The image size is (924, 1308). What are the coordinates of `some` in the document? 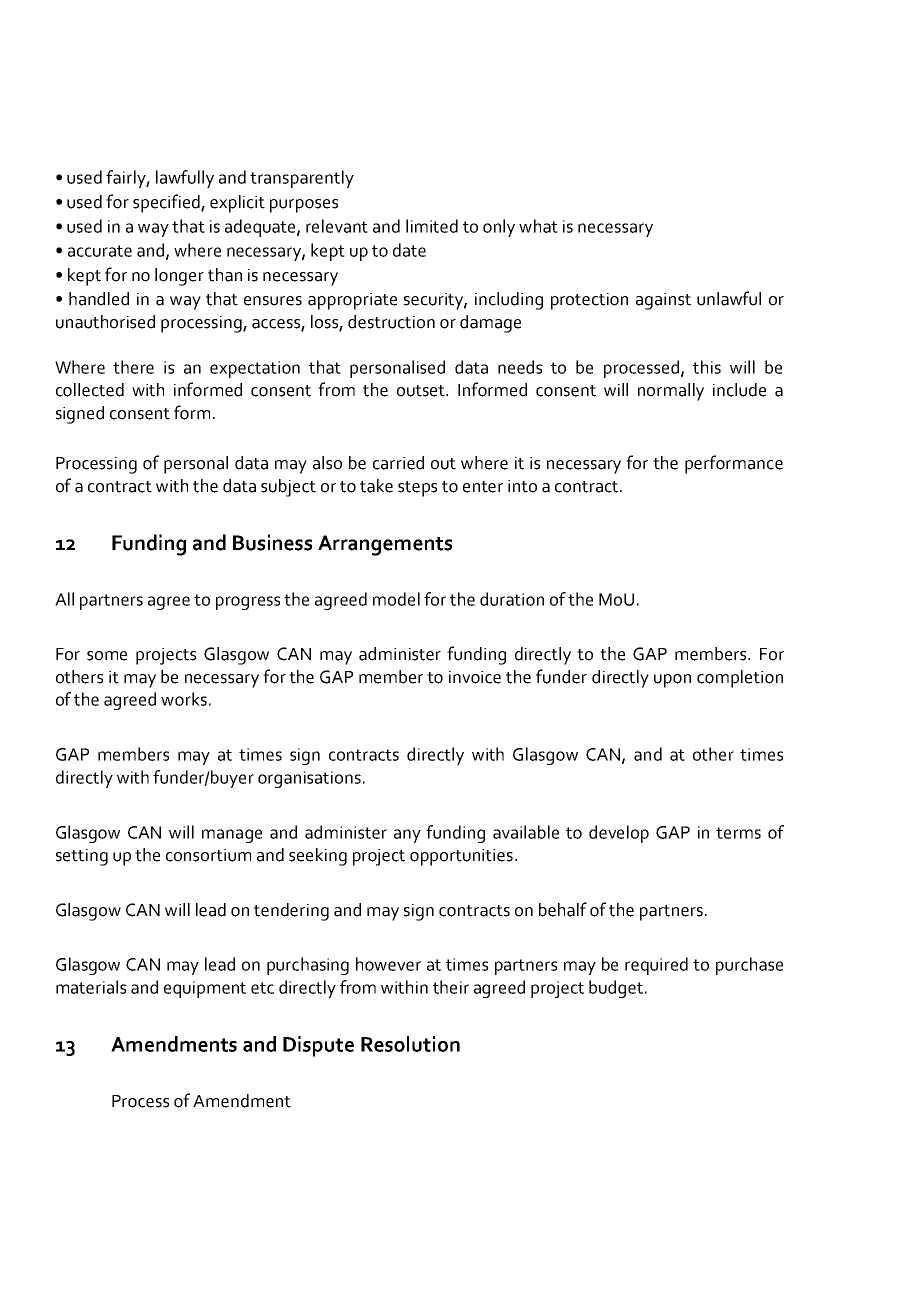 It's located at (107, 656).
